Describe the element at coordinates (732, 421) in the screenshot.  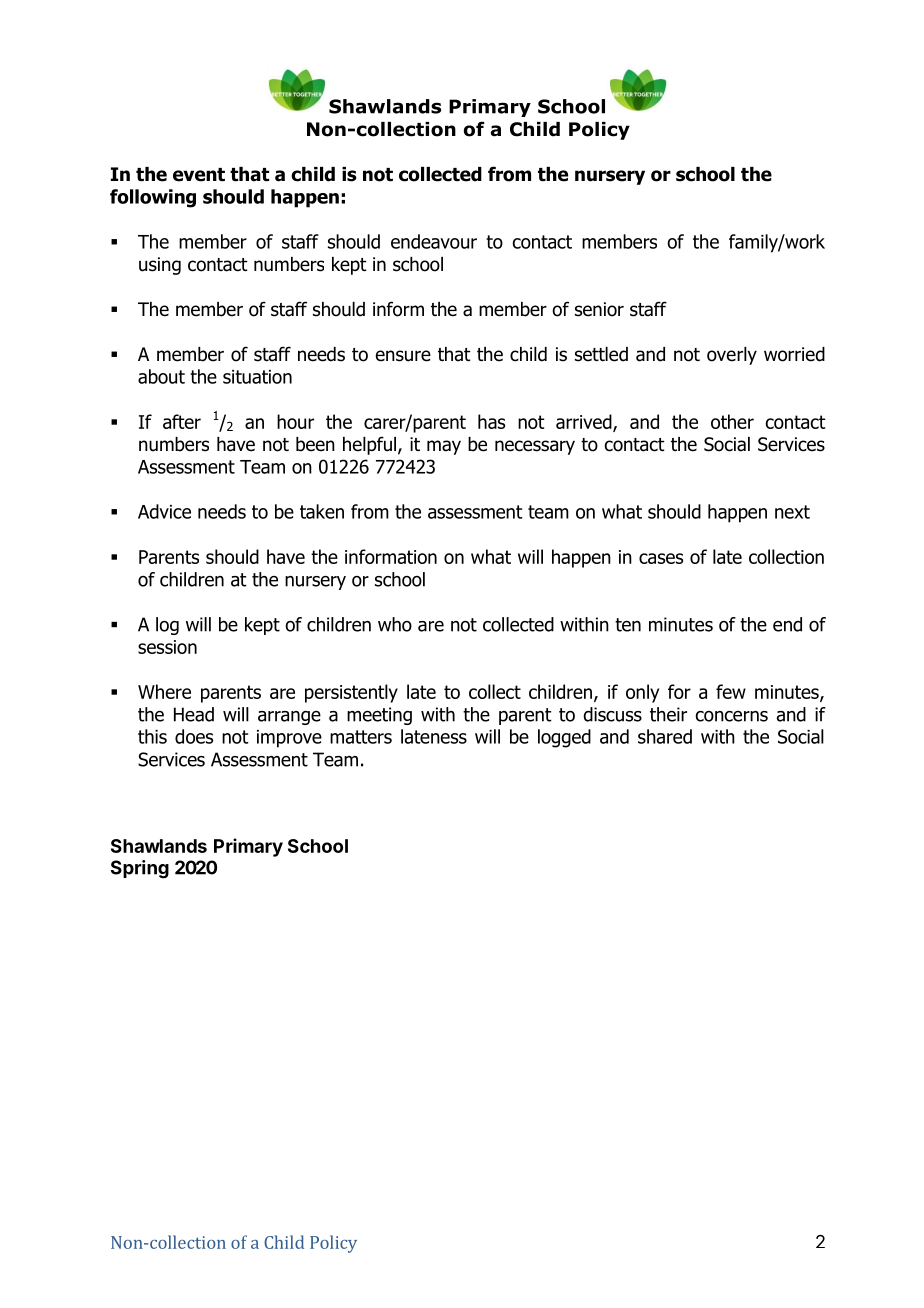
I see `other` at that location.
